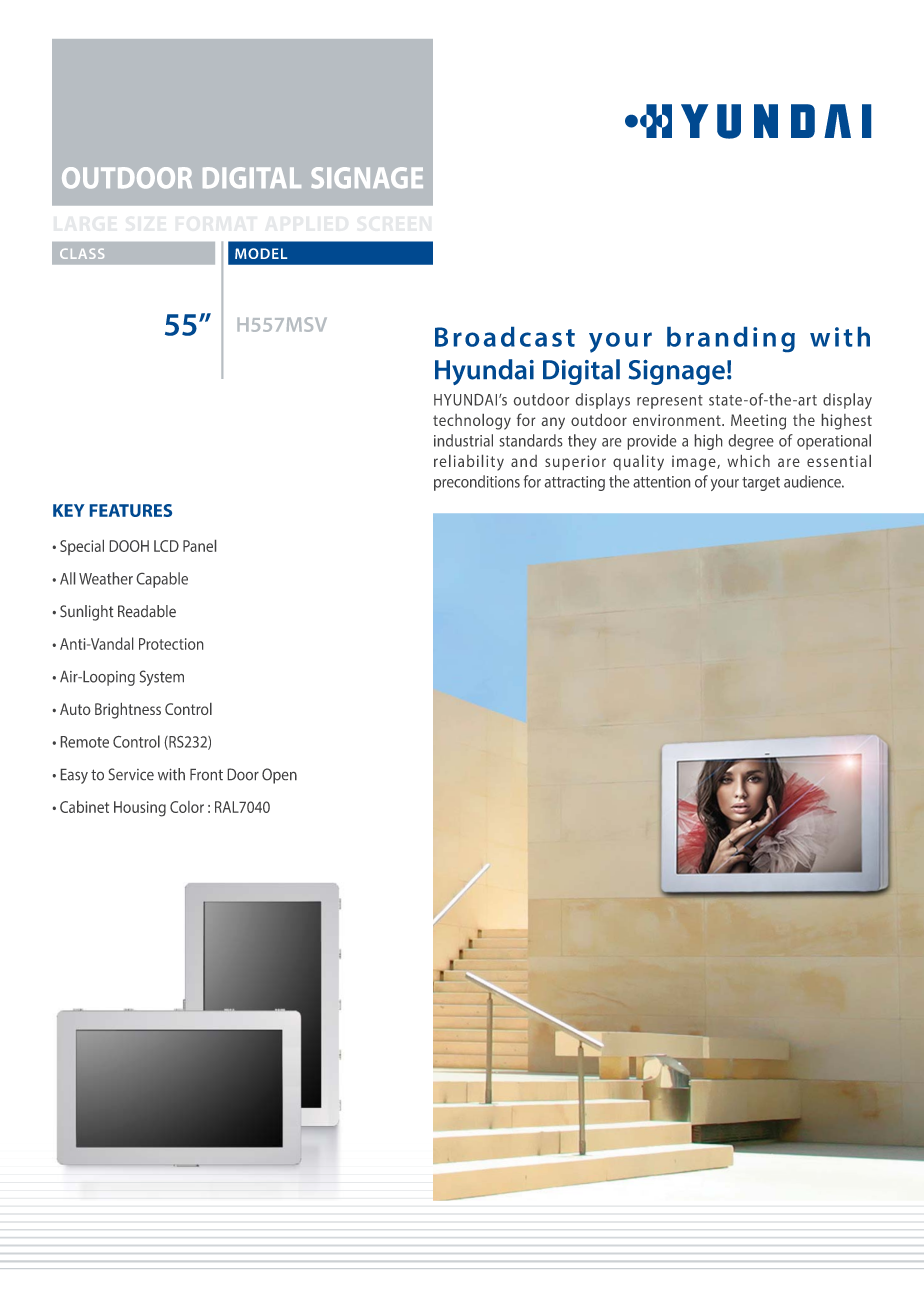 Image resolution: width=924 pixels, height=1308 pixels. What do you see at coordinates (171, 644) in the screenshot?
I see `Protection` at bounding box center [171, 644].
